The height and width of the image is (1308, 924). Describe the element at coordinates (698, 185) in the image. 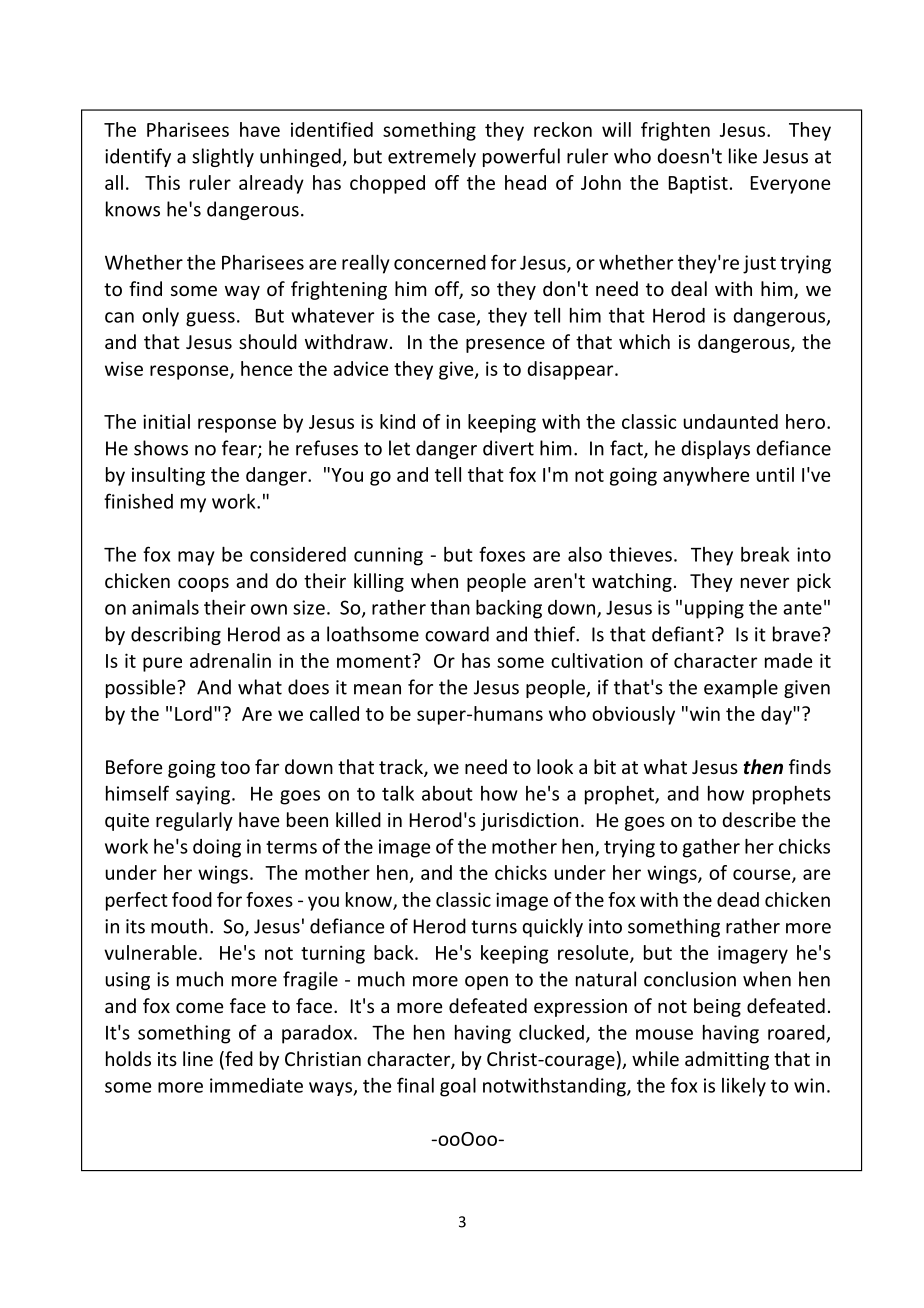

I see `Baptist` at that location.
